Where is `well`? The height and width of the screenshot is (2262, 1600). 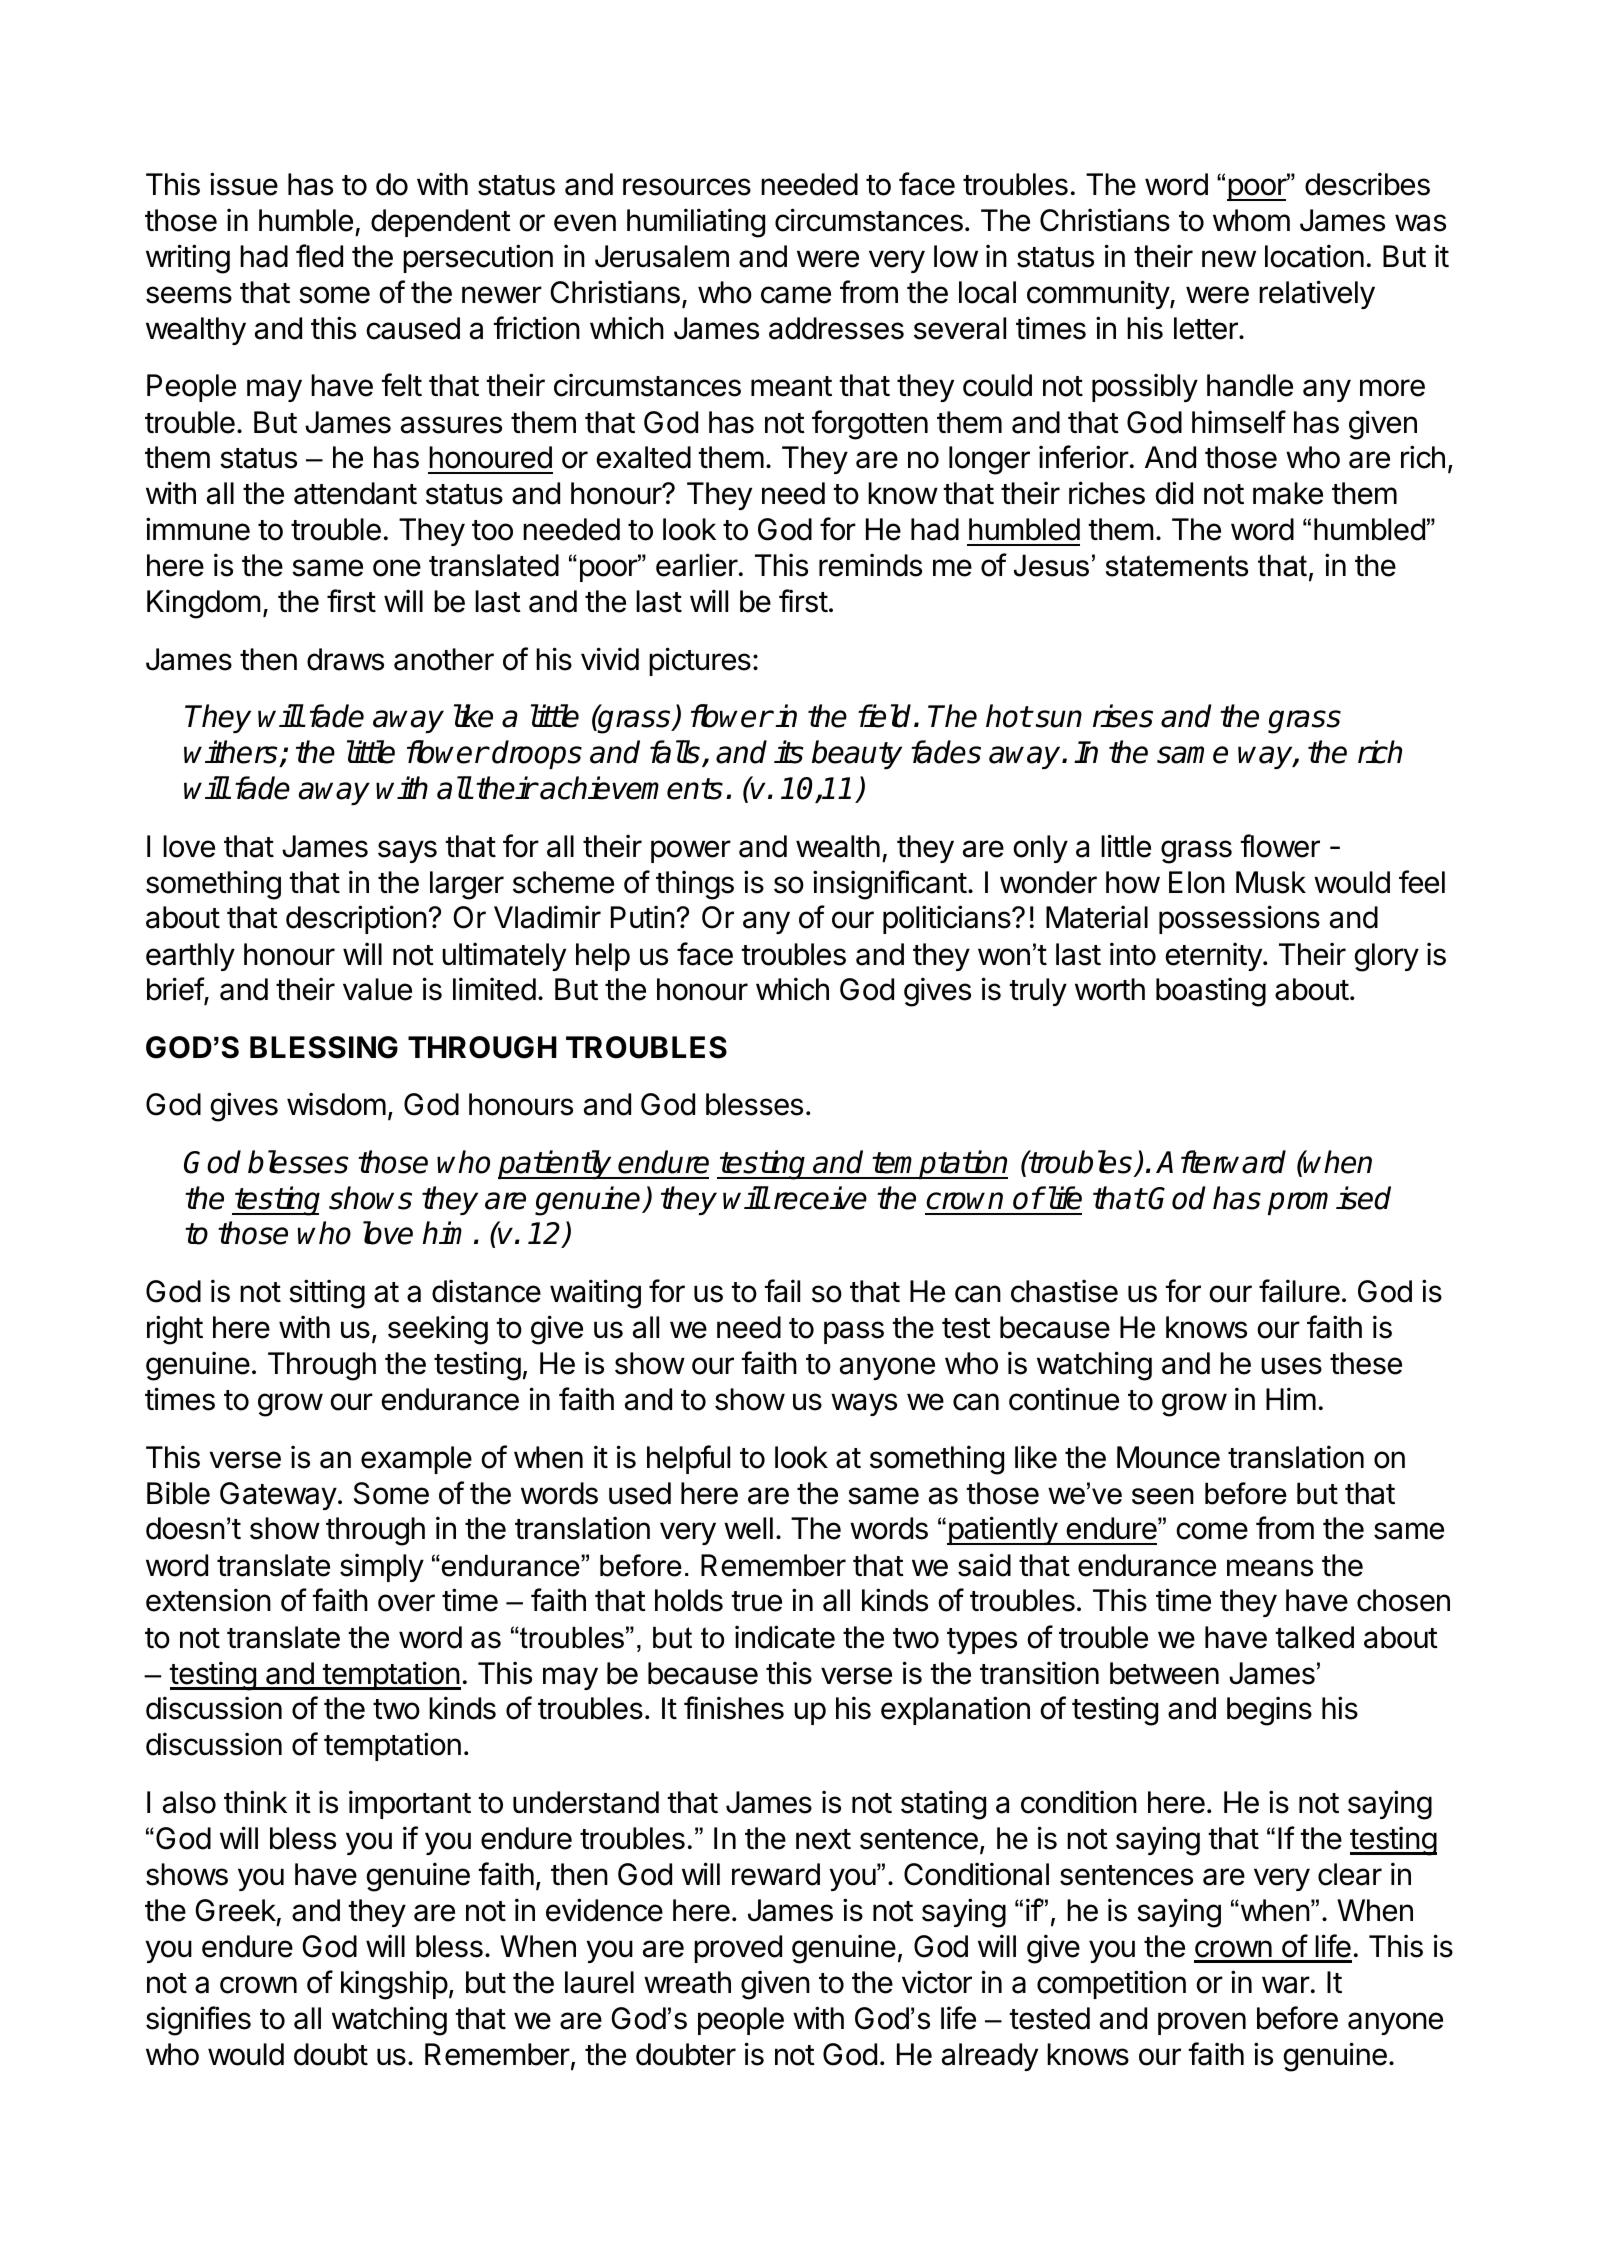 well is located at coordinates (748, 1528).
